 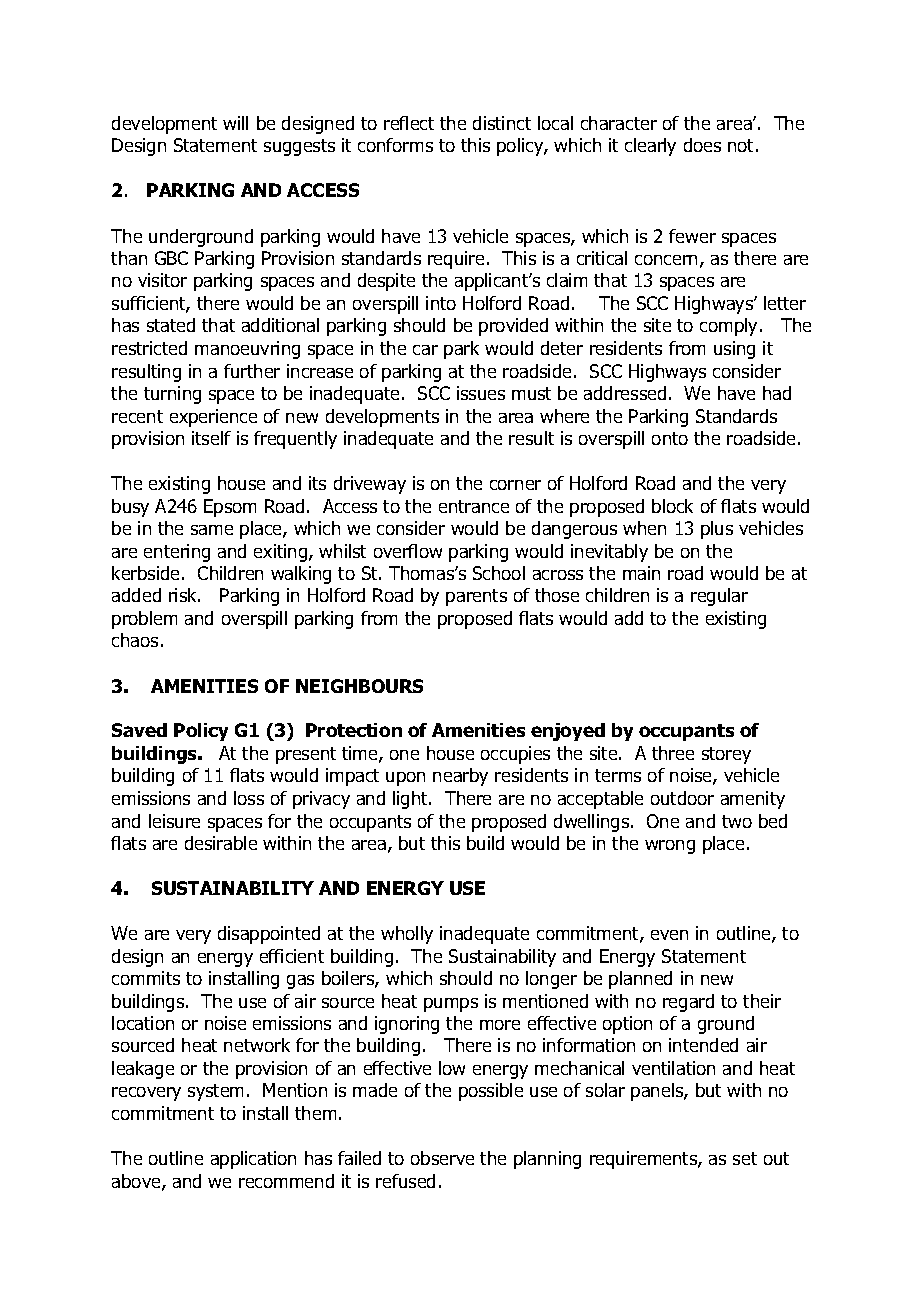 What do you see at coordinates (476, 597) in the document?
I see `parents` at bounding box center [476, 597].
